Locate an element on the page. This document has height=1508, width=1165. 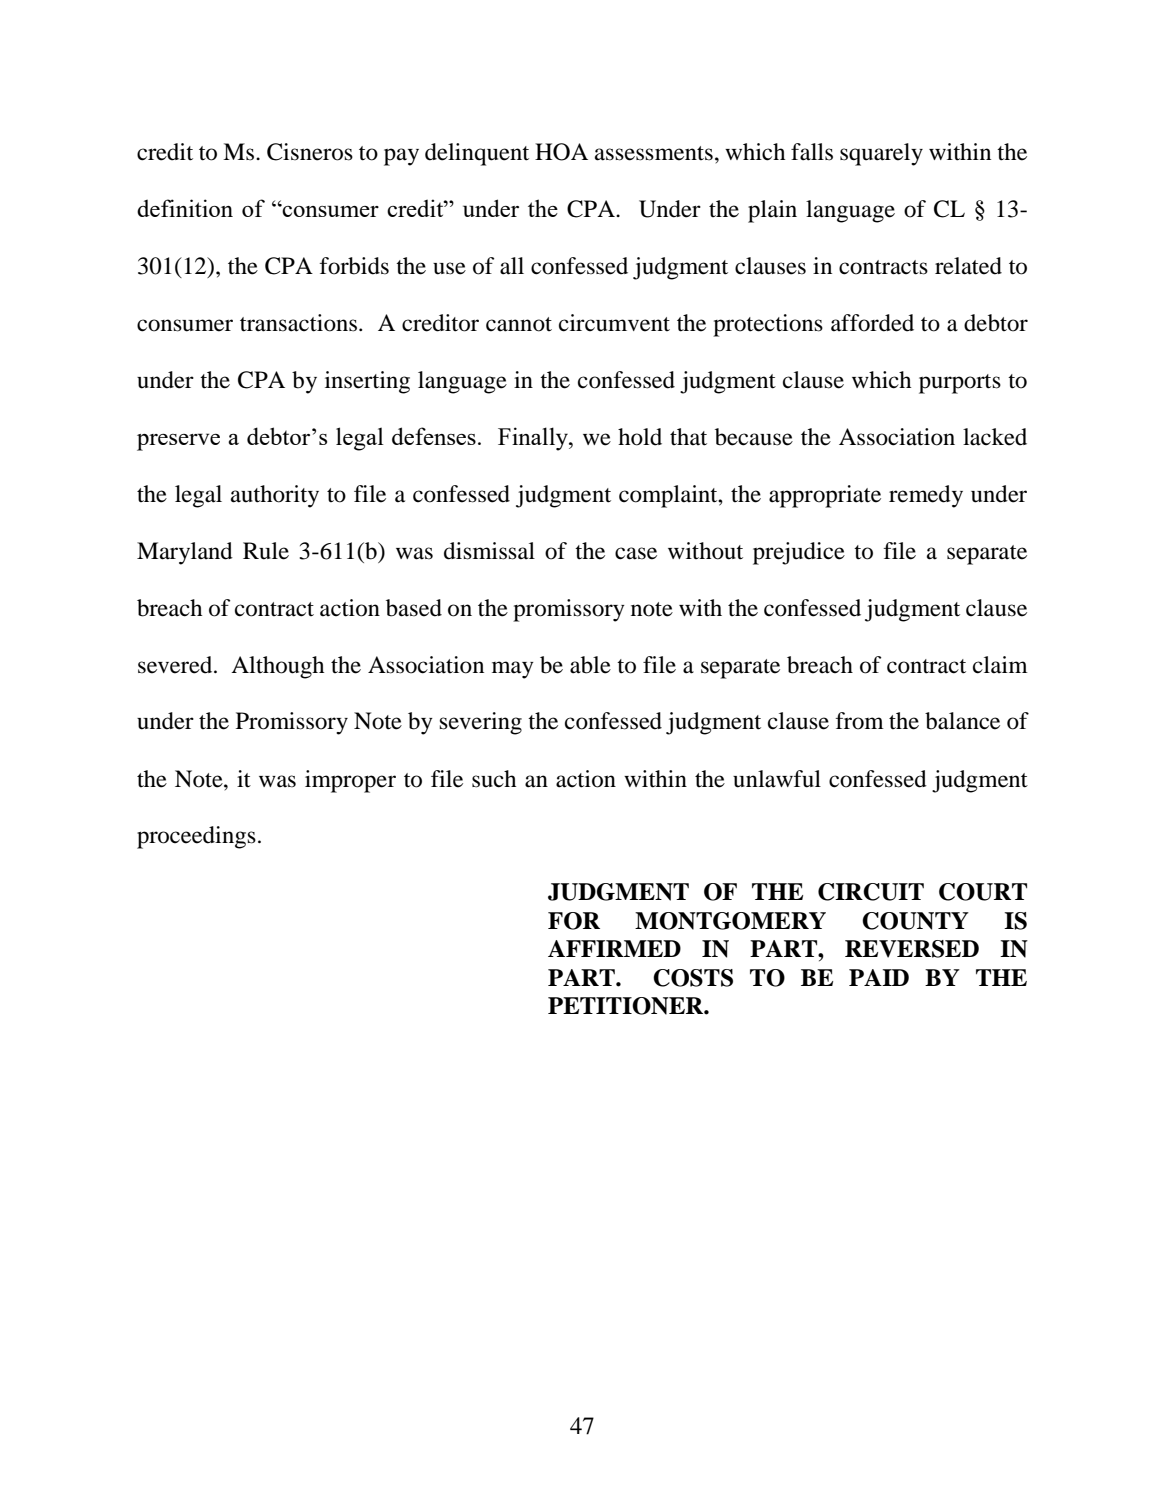
HOA is located at coordinates (561, 152).
